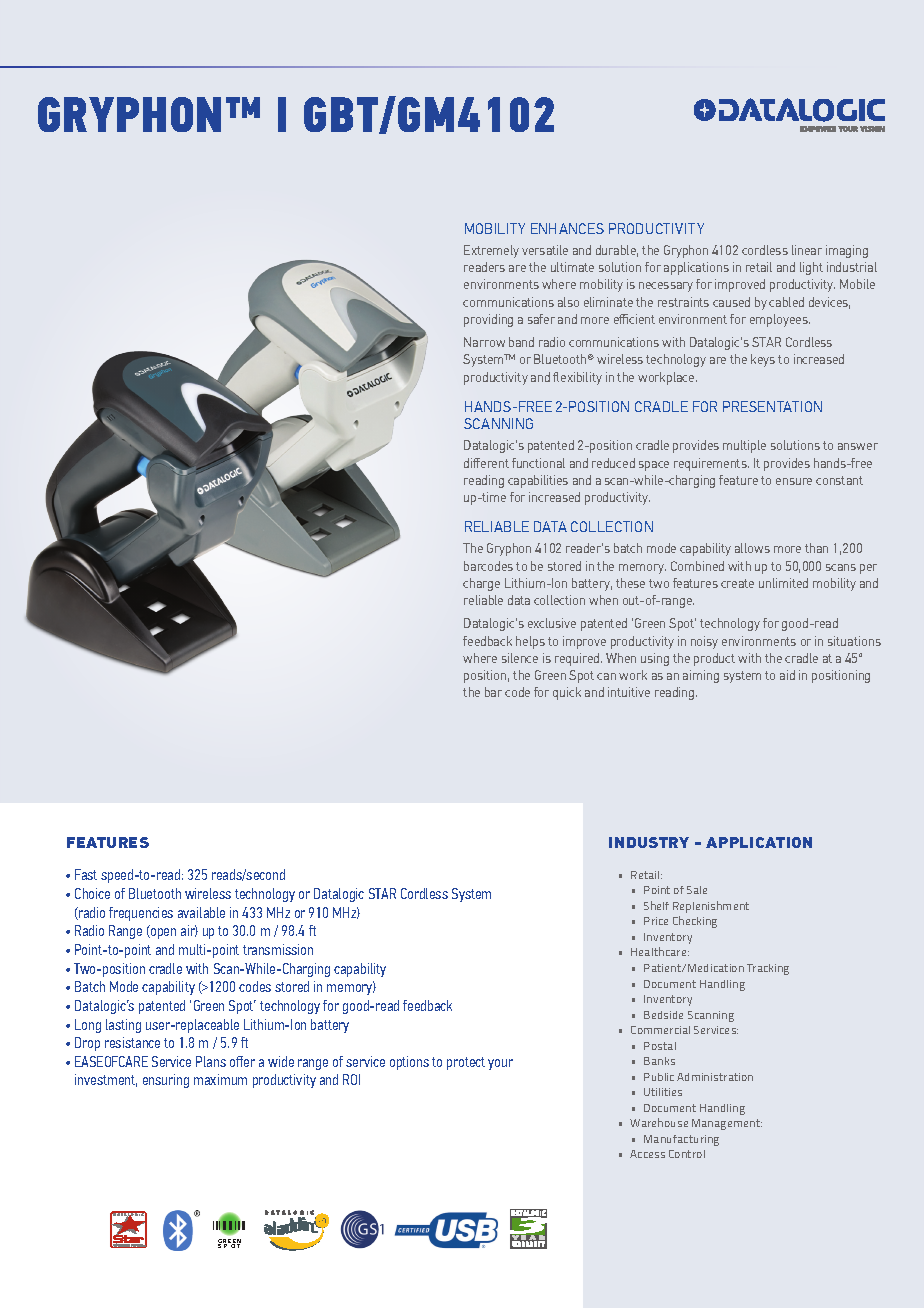 This image has width=924, height=1308. I want to click on Management, so click(727, 1124).
